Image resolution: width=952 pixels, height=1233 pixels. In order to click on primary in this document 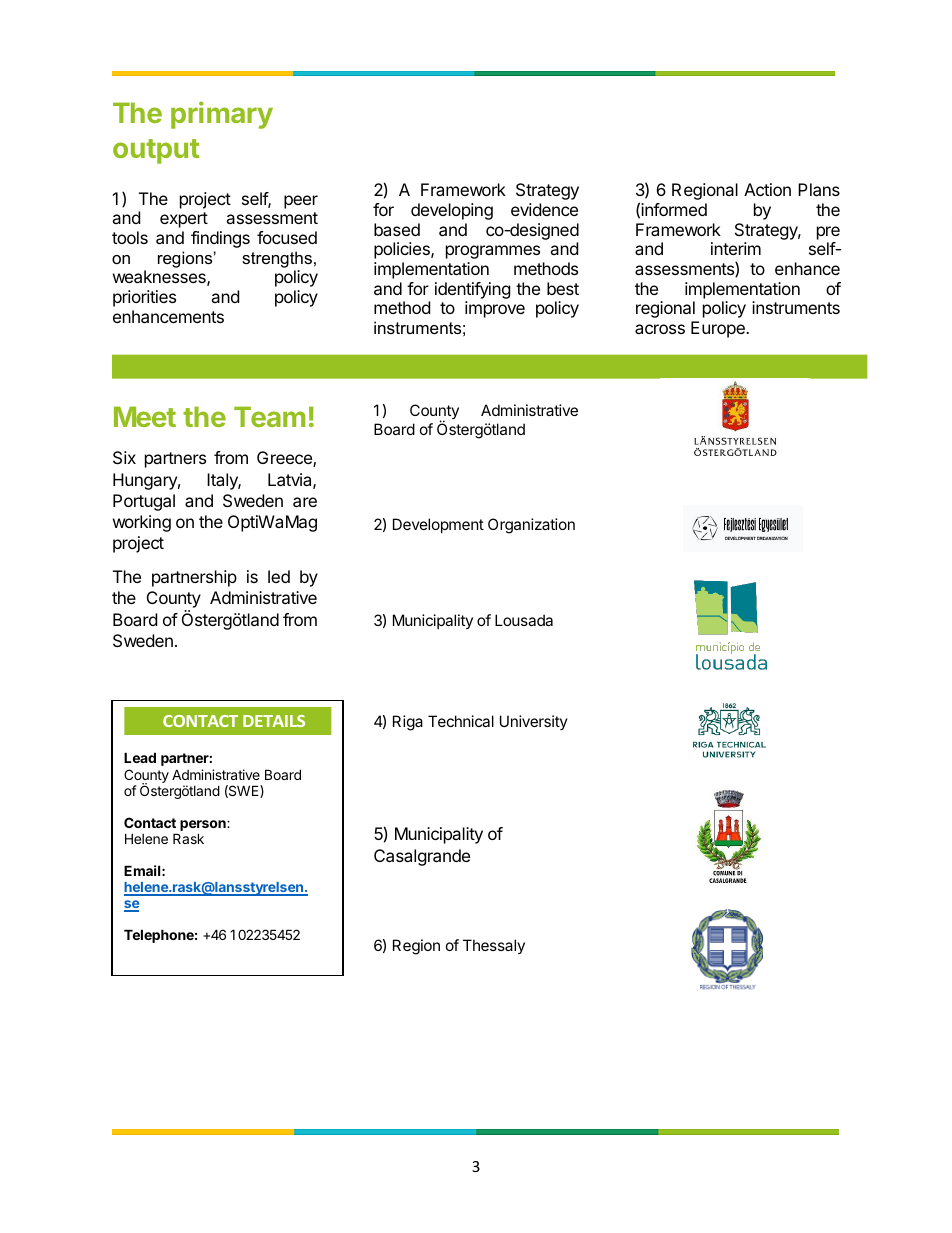, I will do `click(222, 115)`.
